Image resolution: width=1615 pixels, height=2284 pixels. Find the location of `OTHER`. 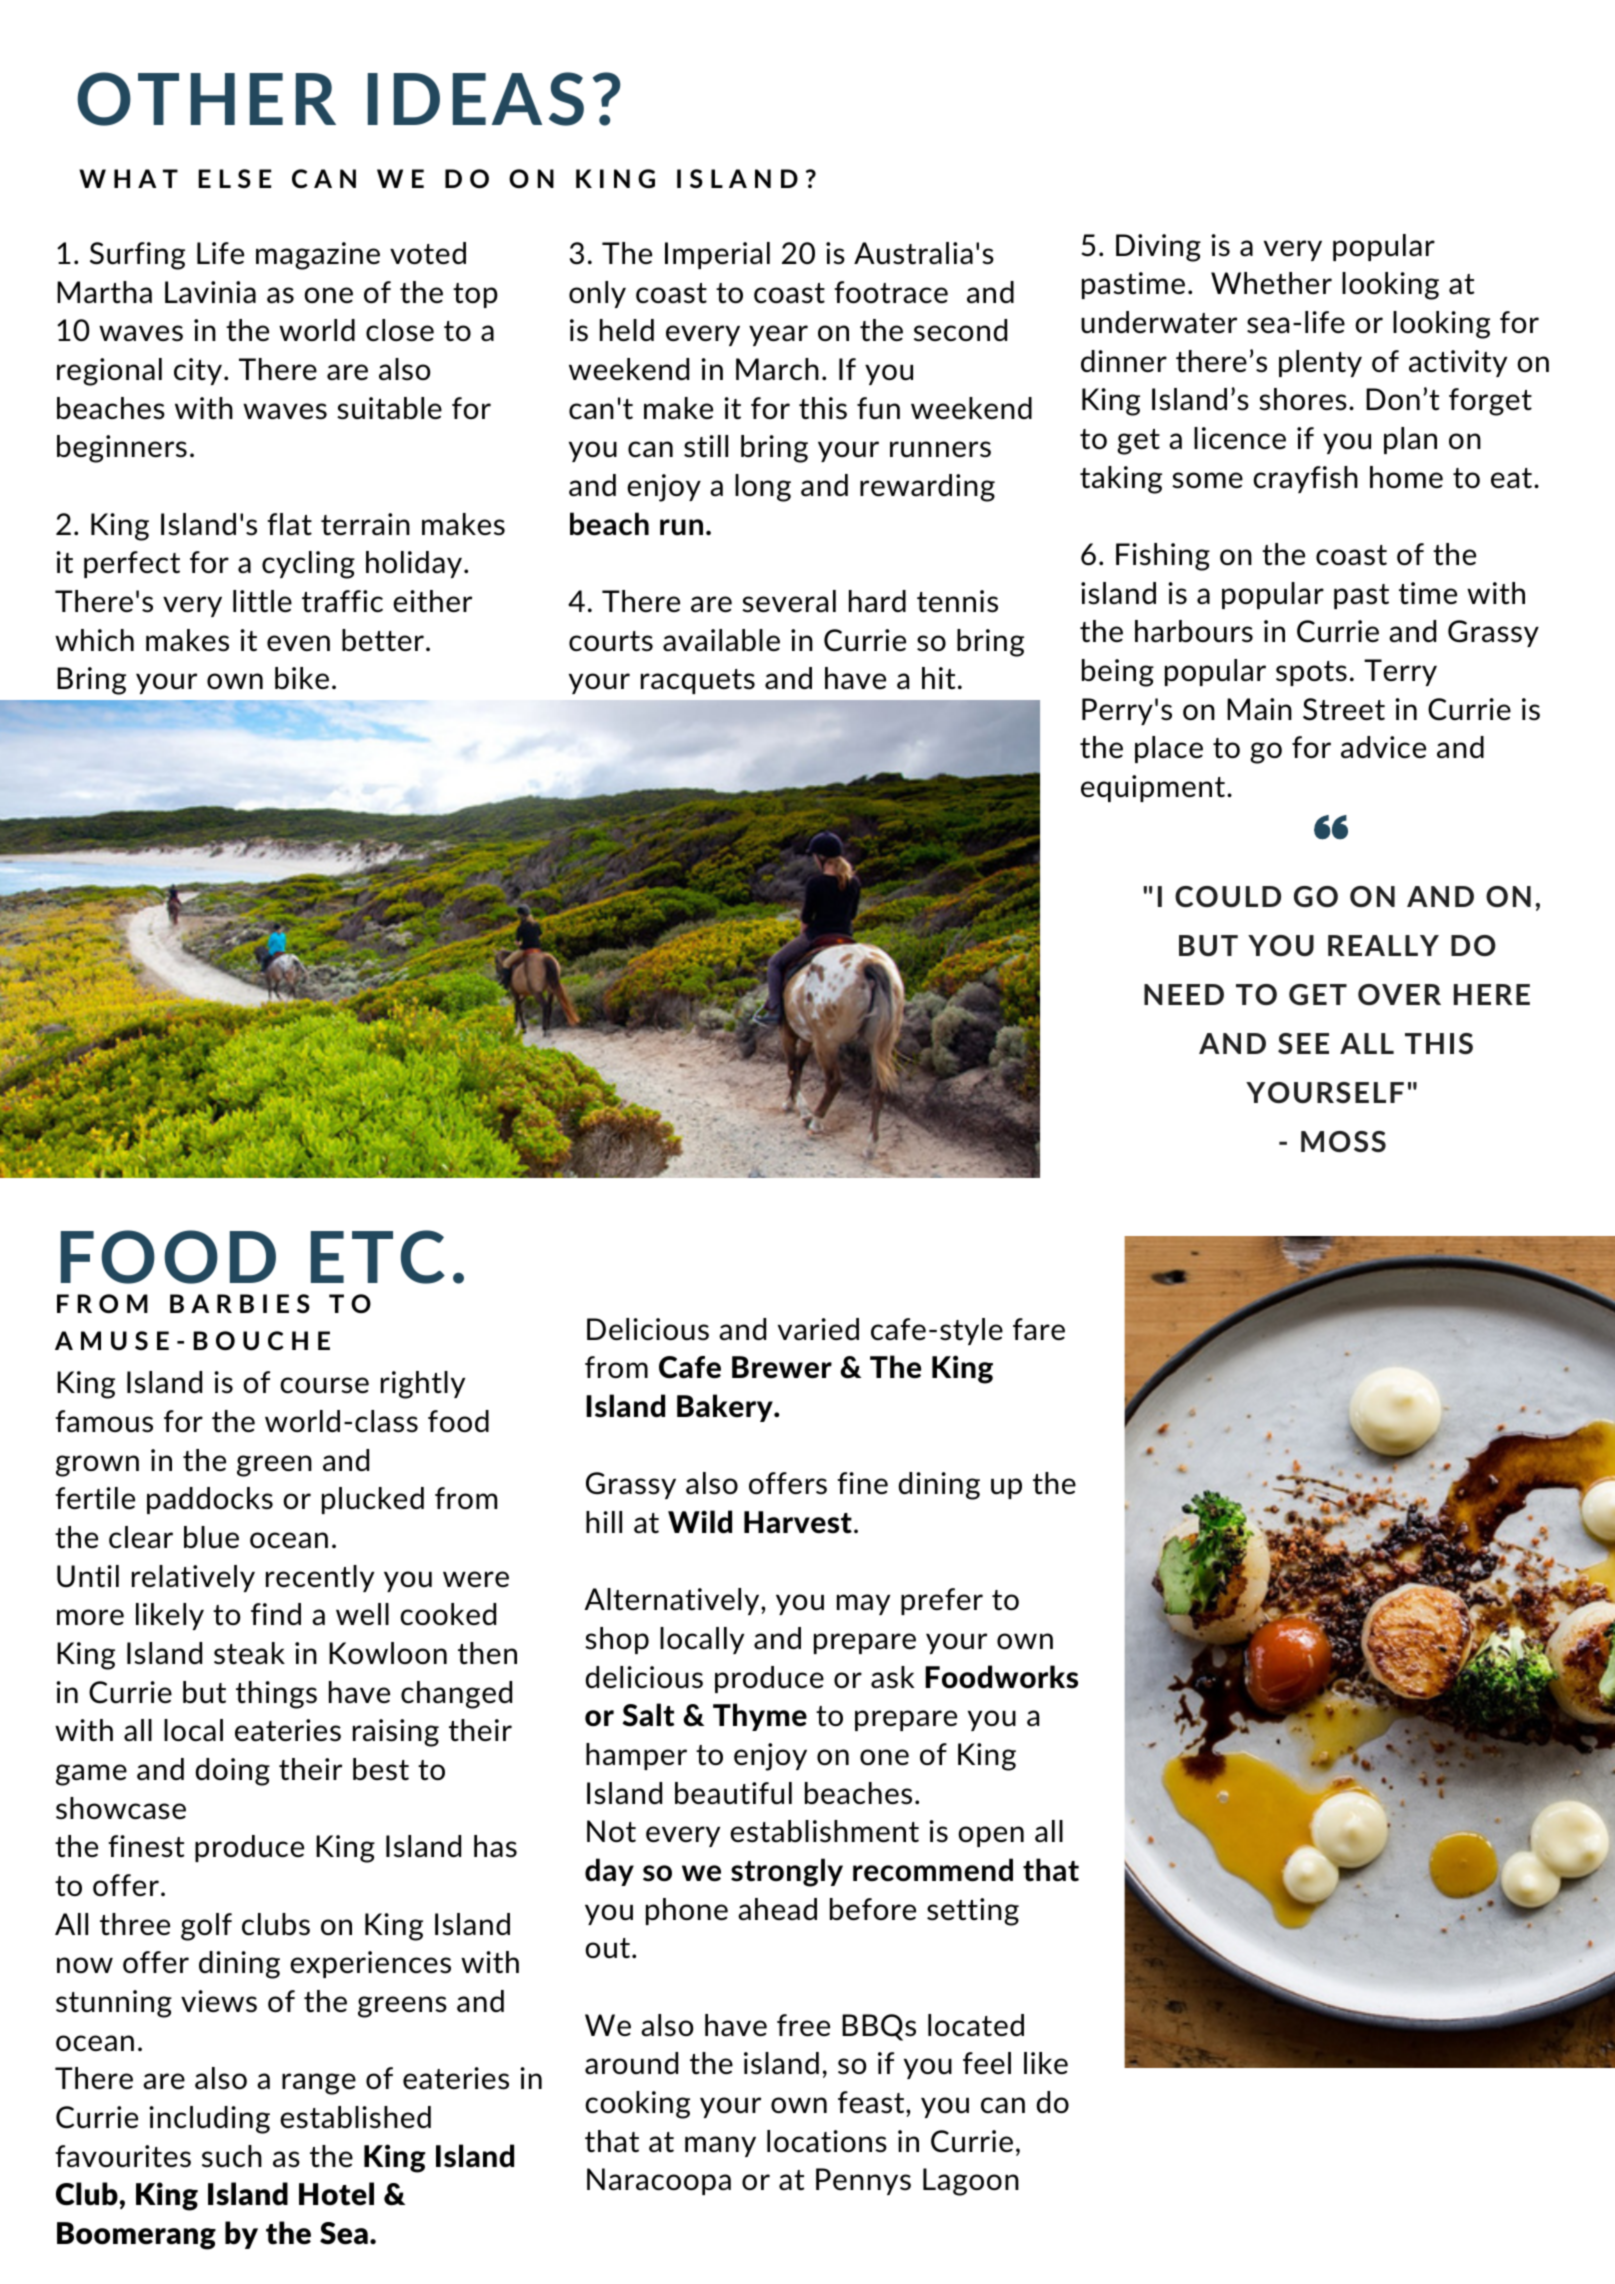

OTHER is located at coordinates (206, 99).
